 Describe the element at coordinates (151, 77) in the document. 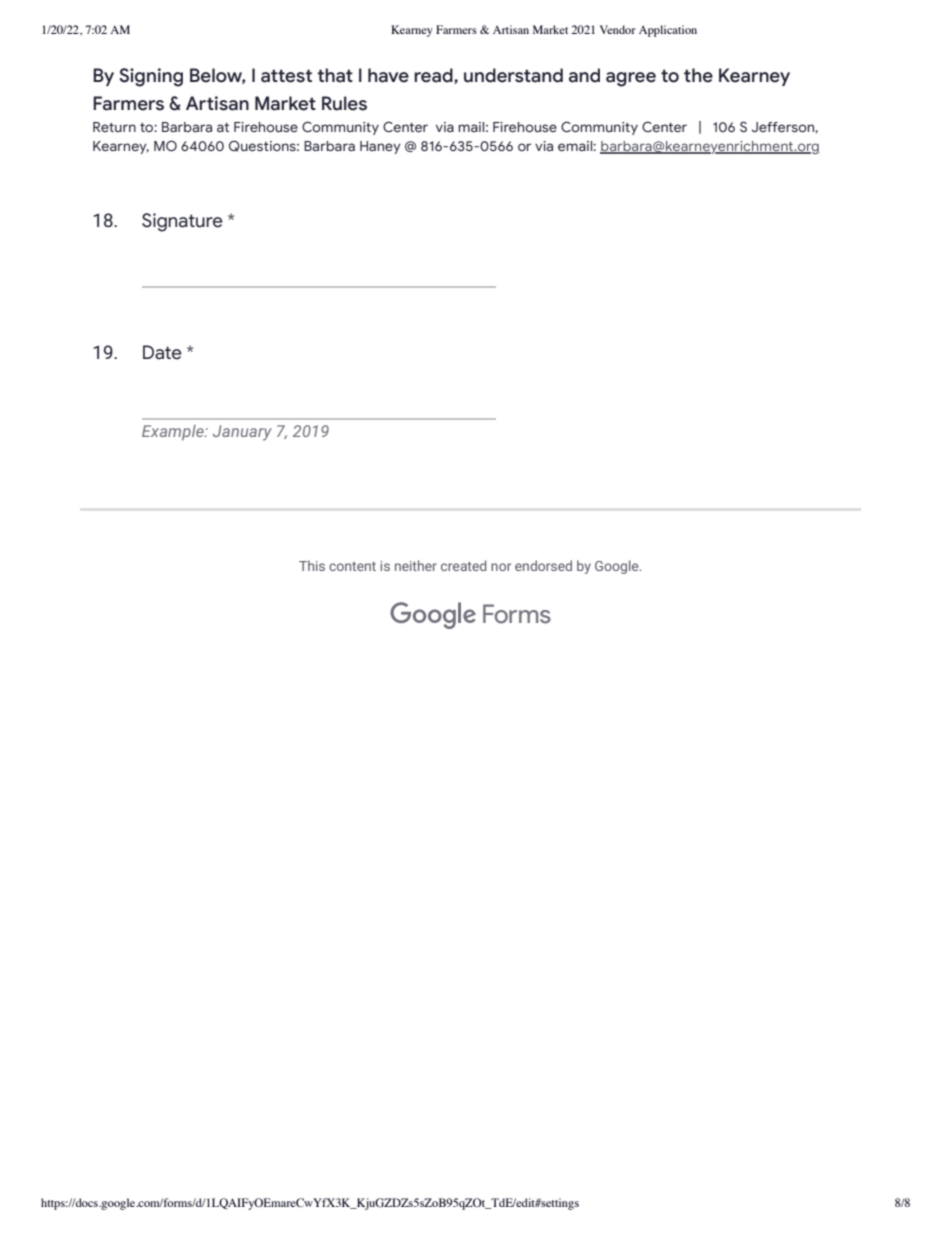

I see `Signing` at that location.
